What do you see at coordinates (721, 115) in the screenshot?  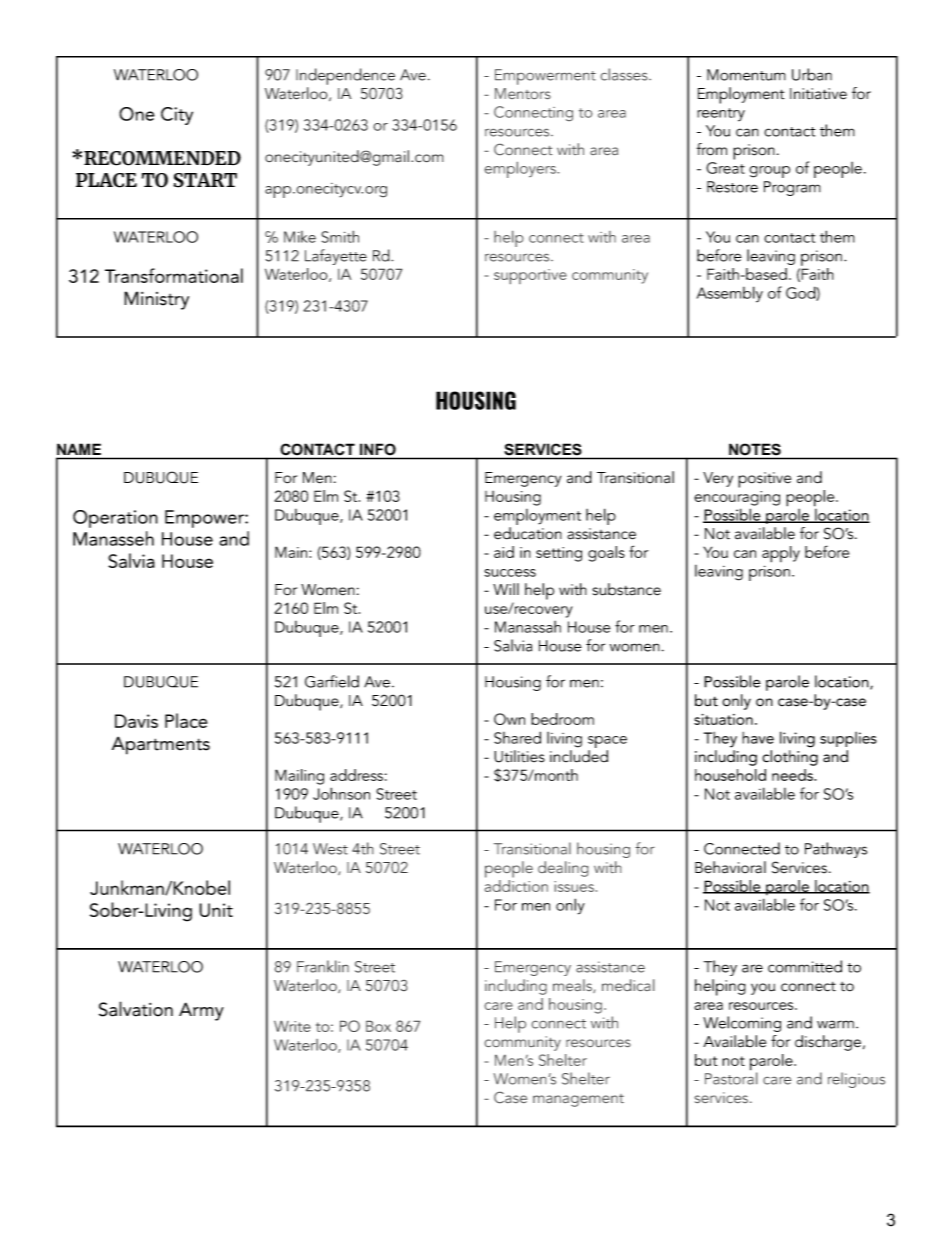 I see `reentry` at bounding box center [721, 115].
